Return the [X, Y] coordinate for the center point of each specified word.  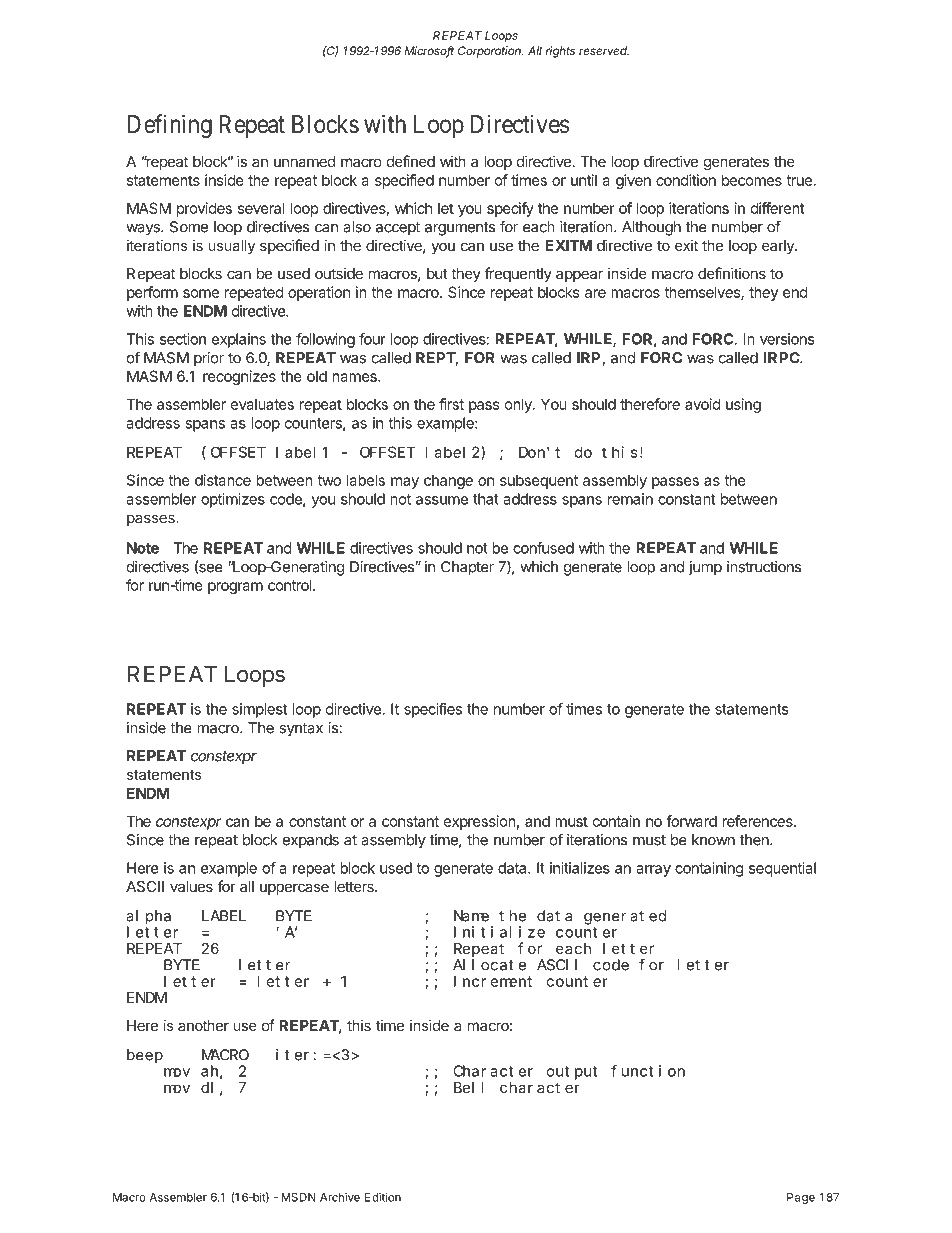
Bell [469, 1087]
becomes [752, 180]
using [743, 405]
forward [691, 821]
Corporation [490, 52]
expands [311, 841]
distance [223, 480]
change [448, 481]
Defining [170, 126]
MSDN [298, 1197]
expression [479, 822]
